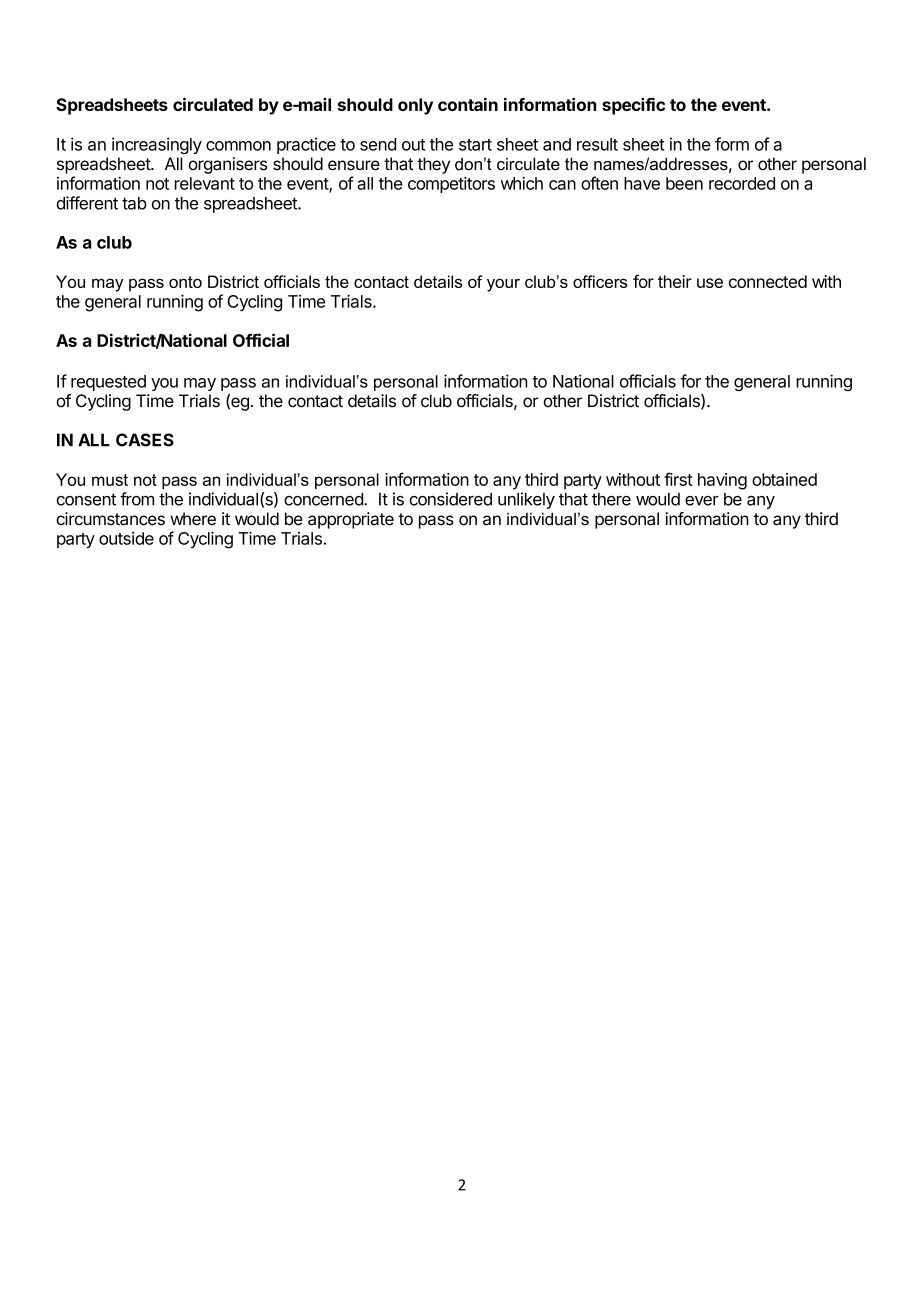  Describe the element at coordinates (710, 283) in the page. I see `use` at that location.
